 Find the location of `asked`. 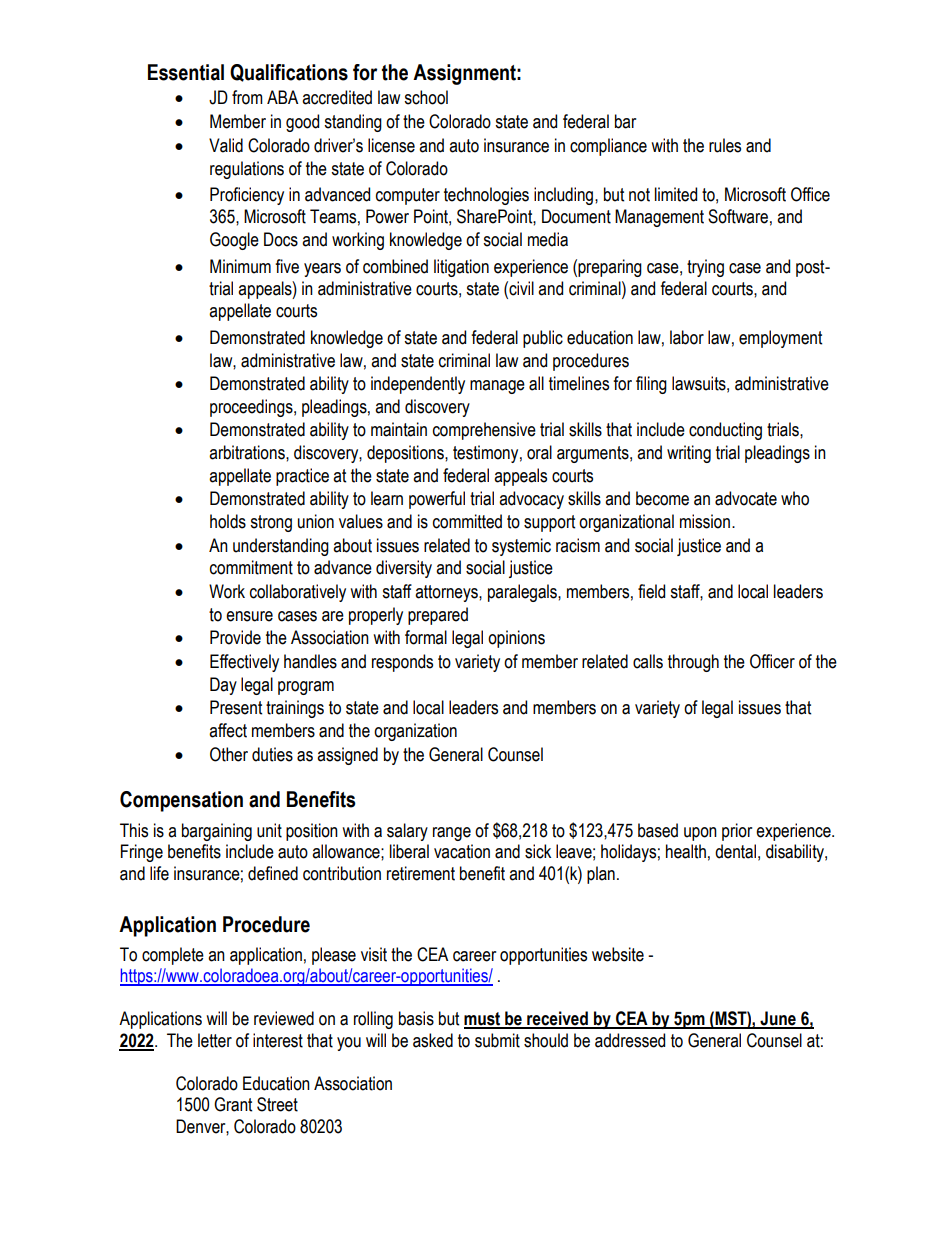

asked is located at coordinates (433, 1040).
